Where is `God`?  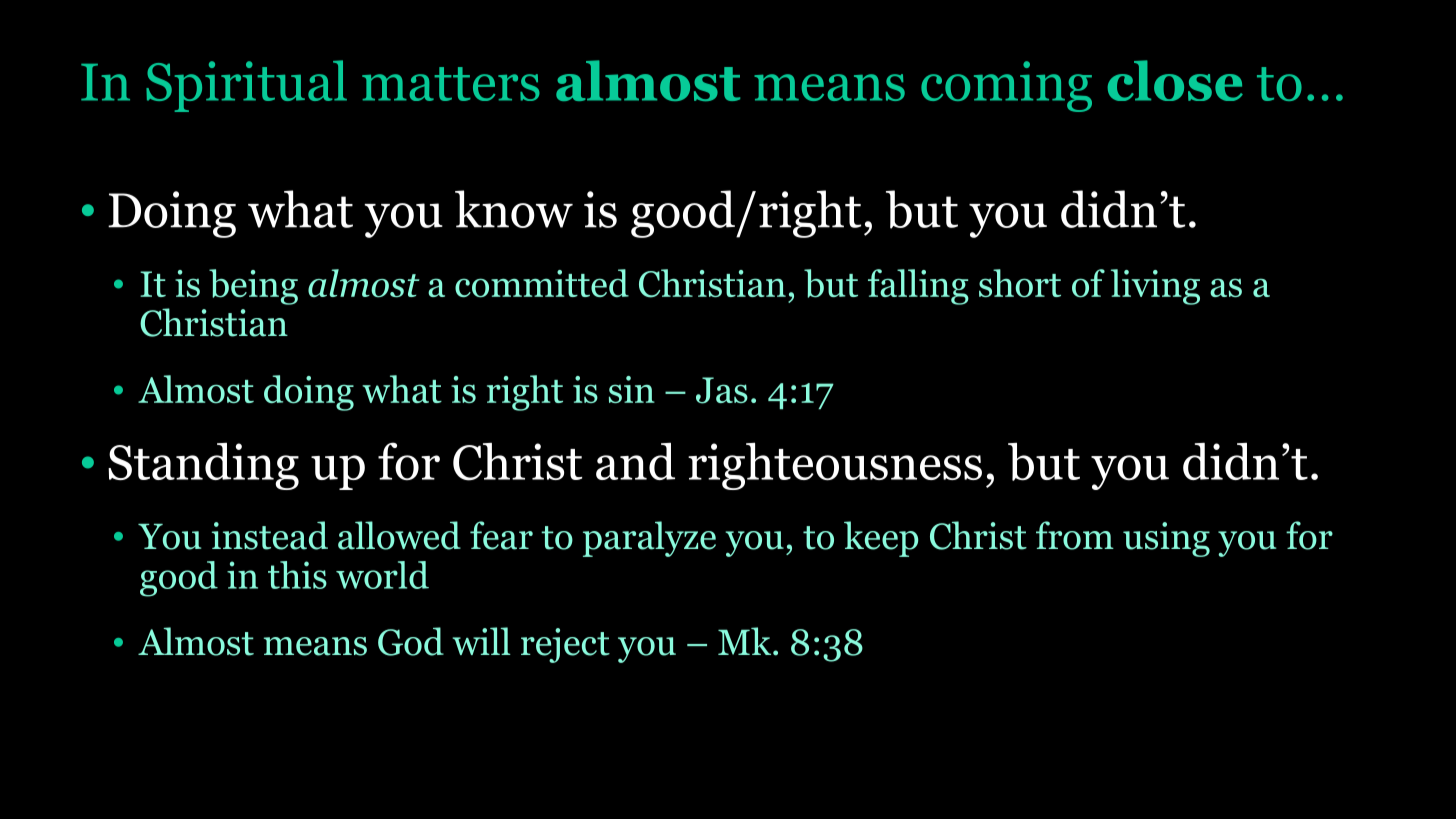 God is located at coordinates (411, 641).
